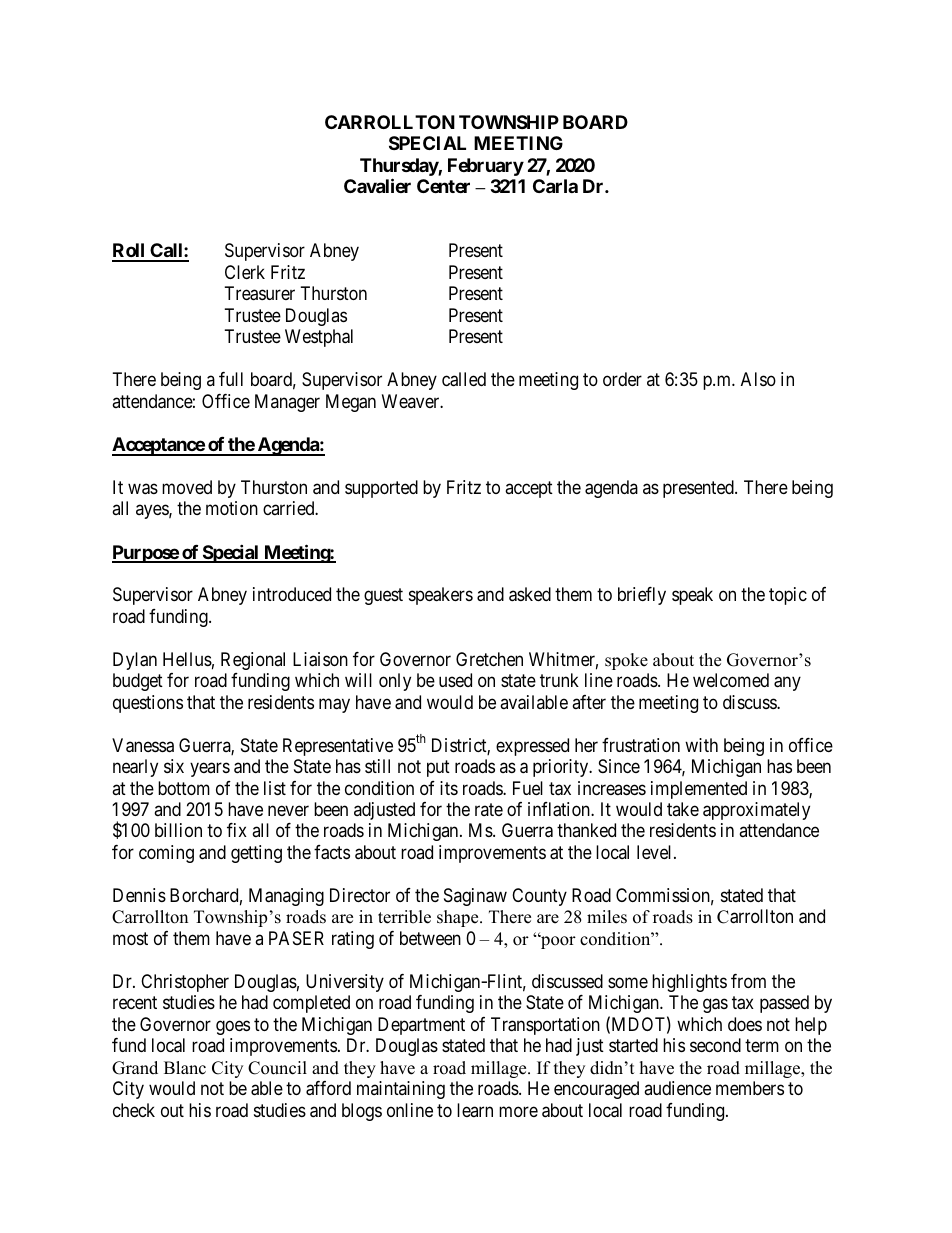 This screenshot has height=1233, width=952. What do you see at coordinates (185, 1068) in the screenshot?
I see `Blanc` at bounding box center [185, 1068].
